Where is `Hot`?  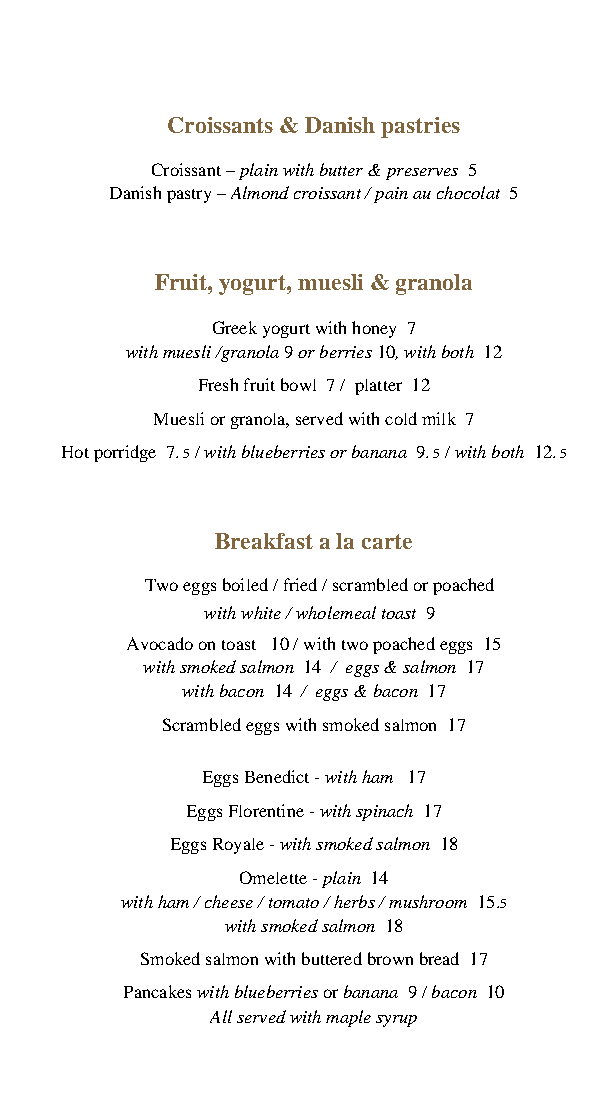
Hot is located at coordinates (75, 452).
